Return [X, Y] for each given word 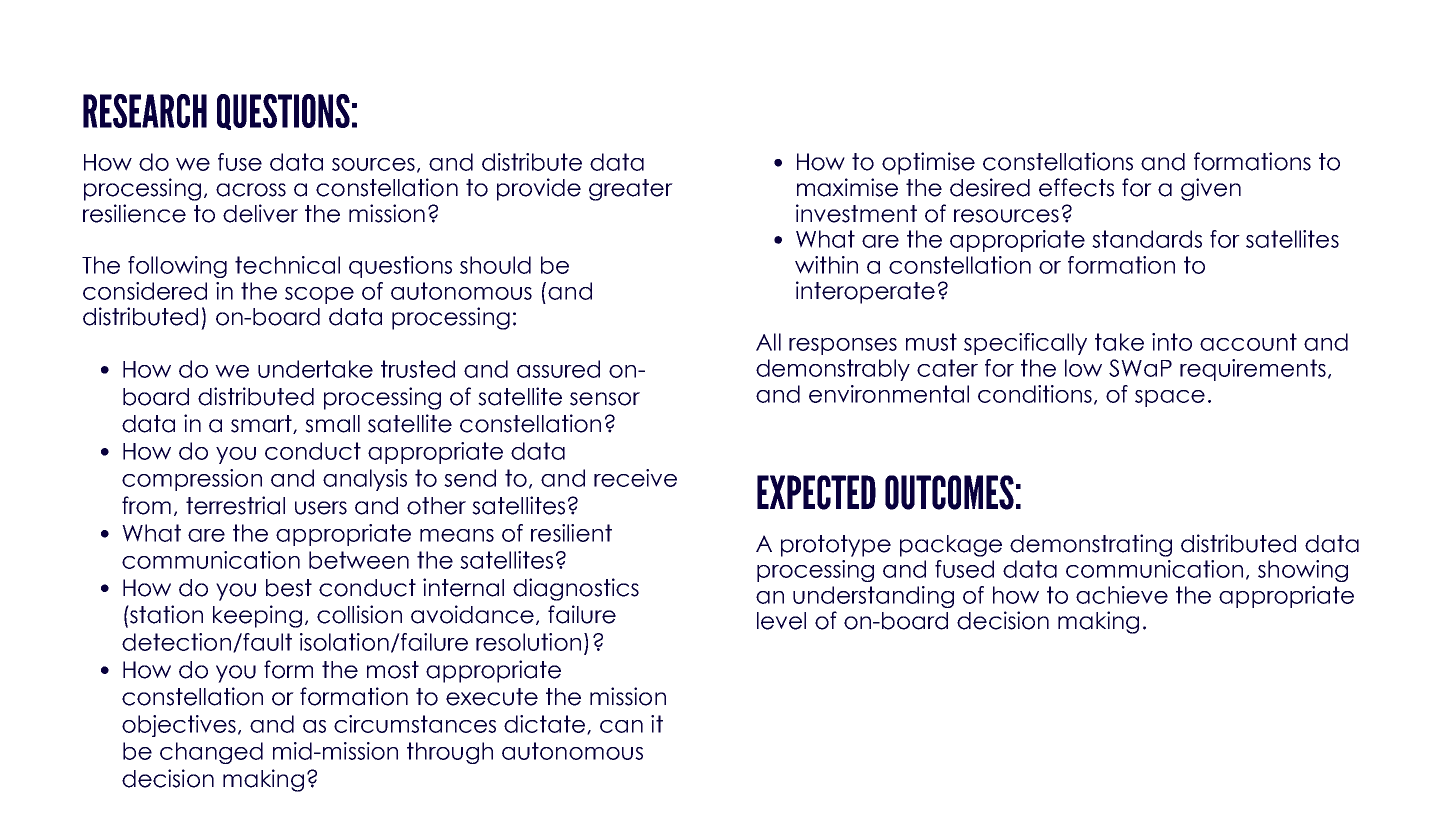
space [1170, 398]
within [826, 265]
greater [631, 190]
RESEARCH [145, 111]
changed [211, 753]
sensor [605, 399]
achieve [1122, 595]
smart [262, 424]
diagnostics [576, 589]
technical [287, 265]
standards [1147, 239]
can [621, 726]
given [1211, 189]
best [289, 588]
